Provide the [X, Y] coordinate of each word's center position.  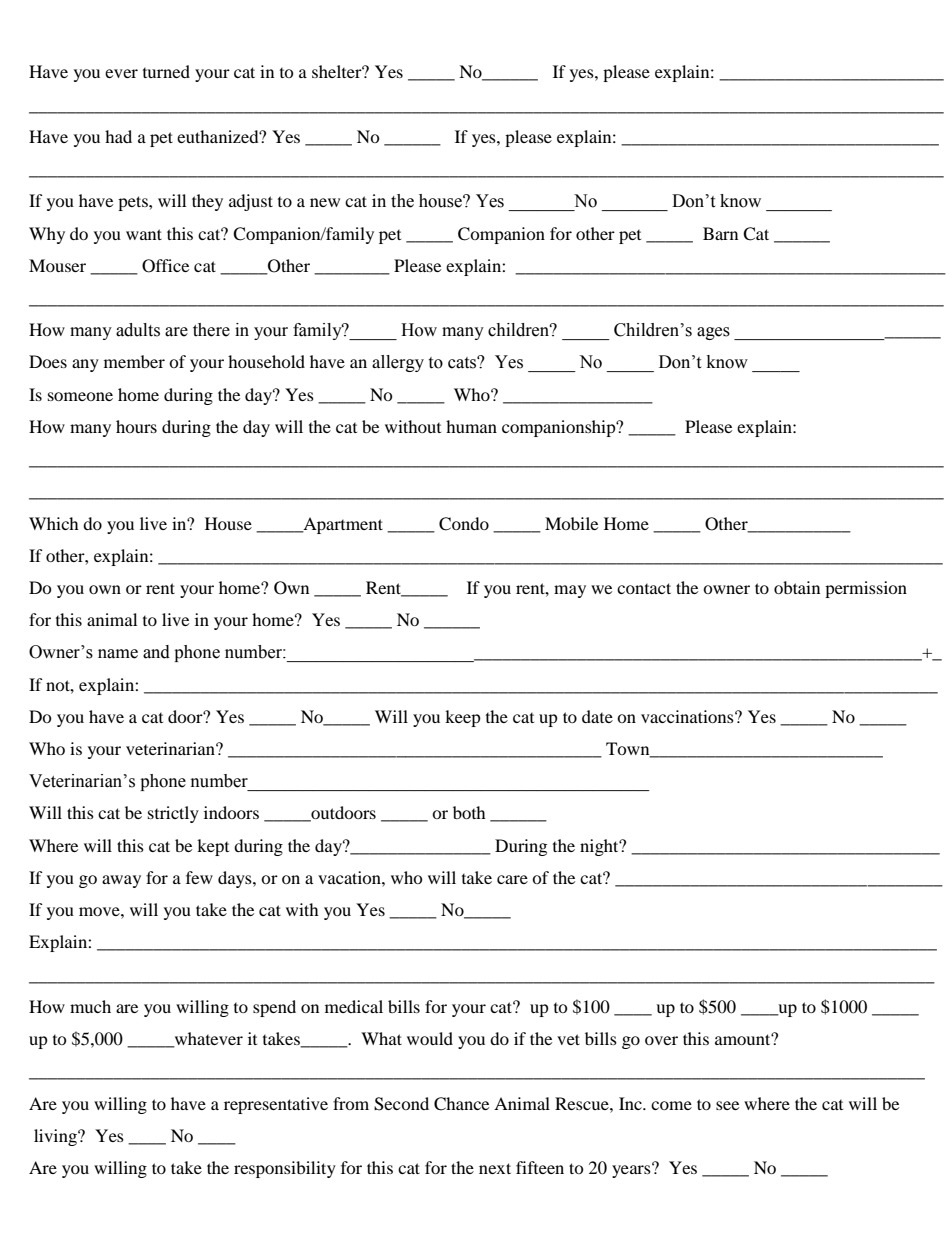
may [570, 591]
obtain [797, 587]
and [156, 652]
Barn [720, 233]
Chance [461, 1104]
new [325, 202]
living [56, 1137]
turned [166, 71]
